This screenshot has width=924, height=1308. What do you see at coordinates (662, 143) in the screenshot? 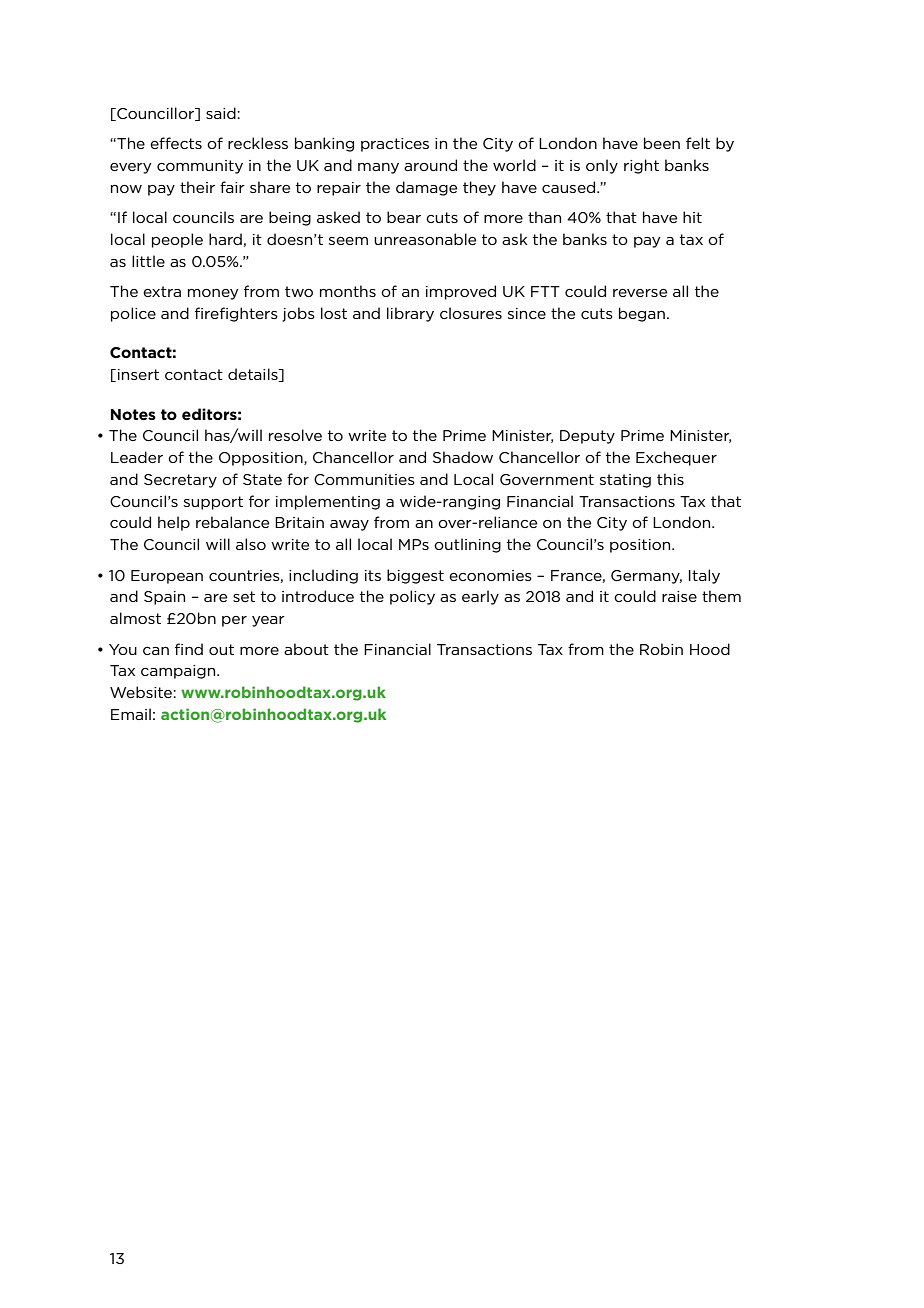
I see `been` at bounding box center [662, 143].
